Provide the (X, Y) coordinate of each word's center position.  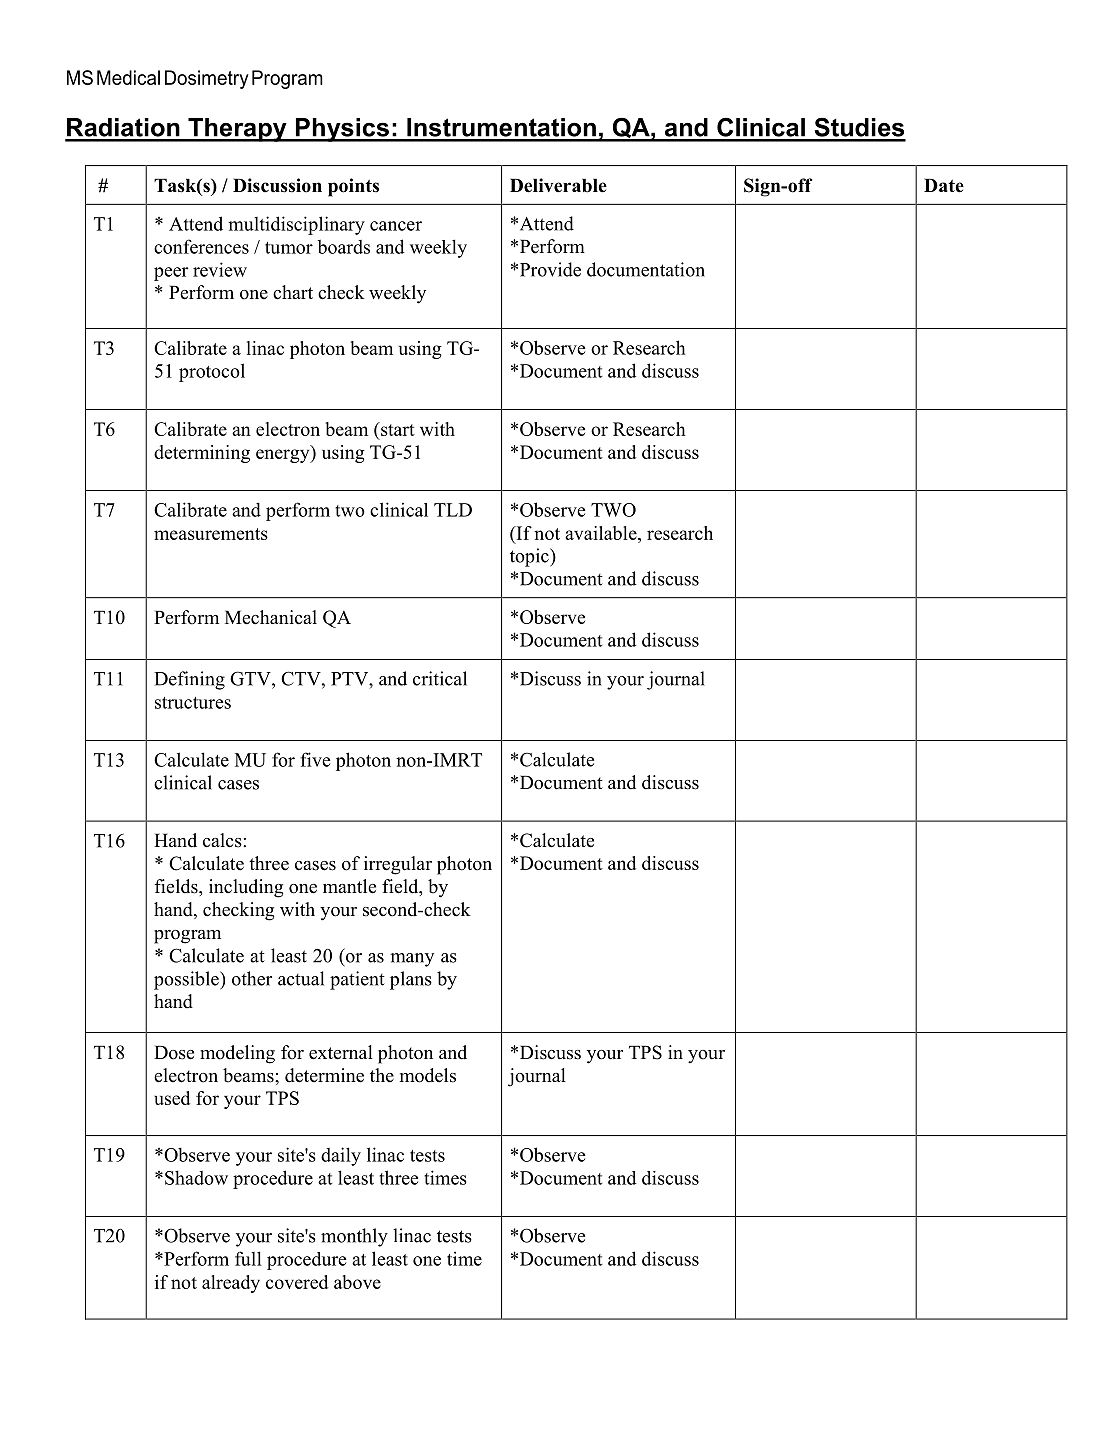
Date (944, 185)
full (248, 1258)
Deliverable (558, 185)
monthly (354, 1237)
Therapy (237, 130)
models (428, 1075)
